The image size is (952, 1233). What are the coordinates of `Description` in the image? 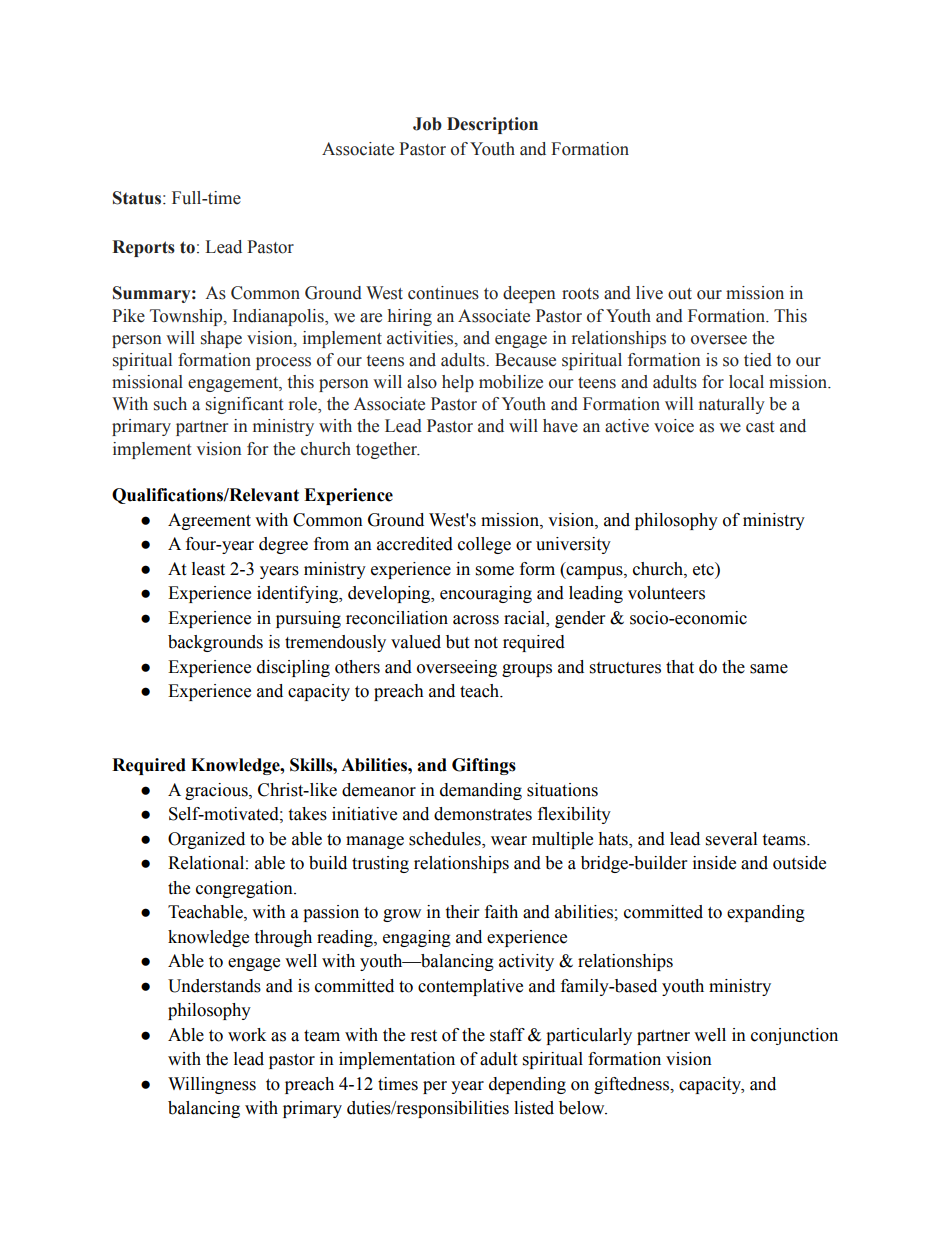 It's located at (492, 125).
